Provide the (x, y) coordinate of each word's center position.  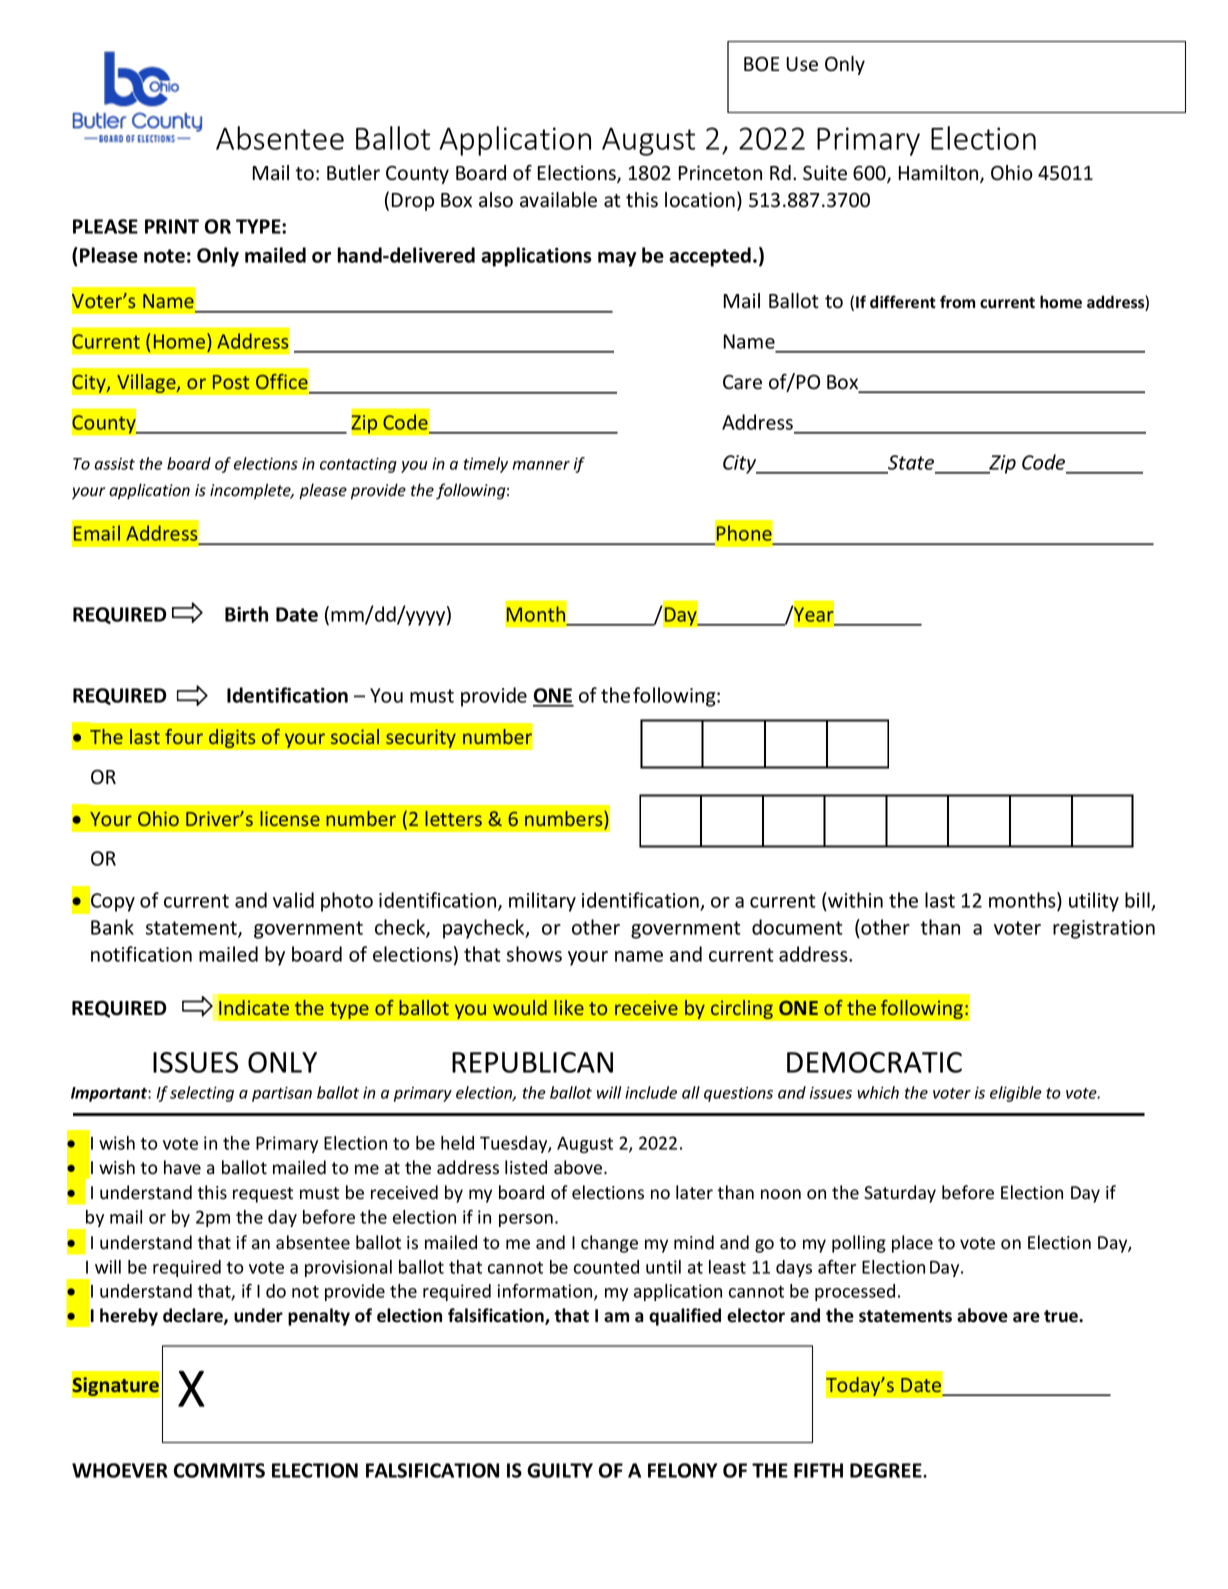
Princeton (720, 173)
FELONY (682, 1470)
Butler (353, 173)
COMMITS (219, 1470)
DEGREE (887, 1470)
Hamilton (940, 174)
